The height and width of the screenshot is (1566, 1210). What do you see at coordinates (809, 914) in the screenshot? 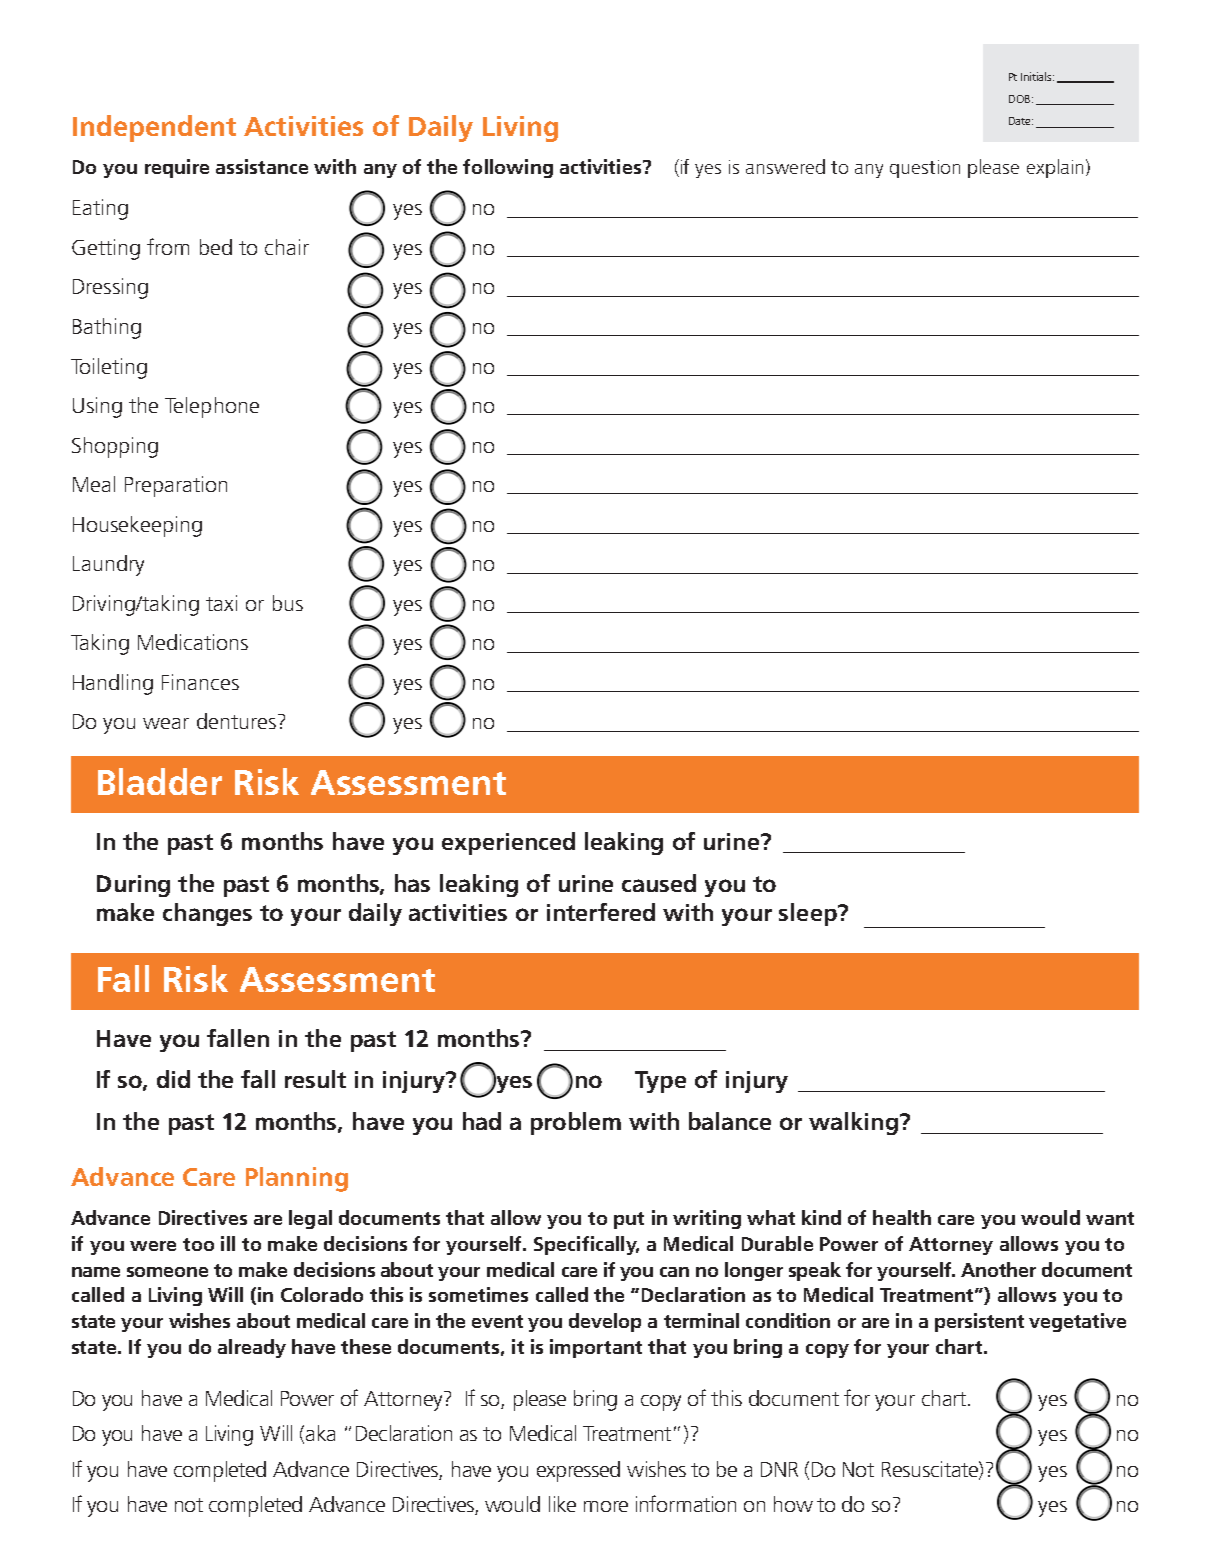
I see `sleep` at bounding box center [809, 914].
